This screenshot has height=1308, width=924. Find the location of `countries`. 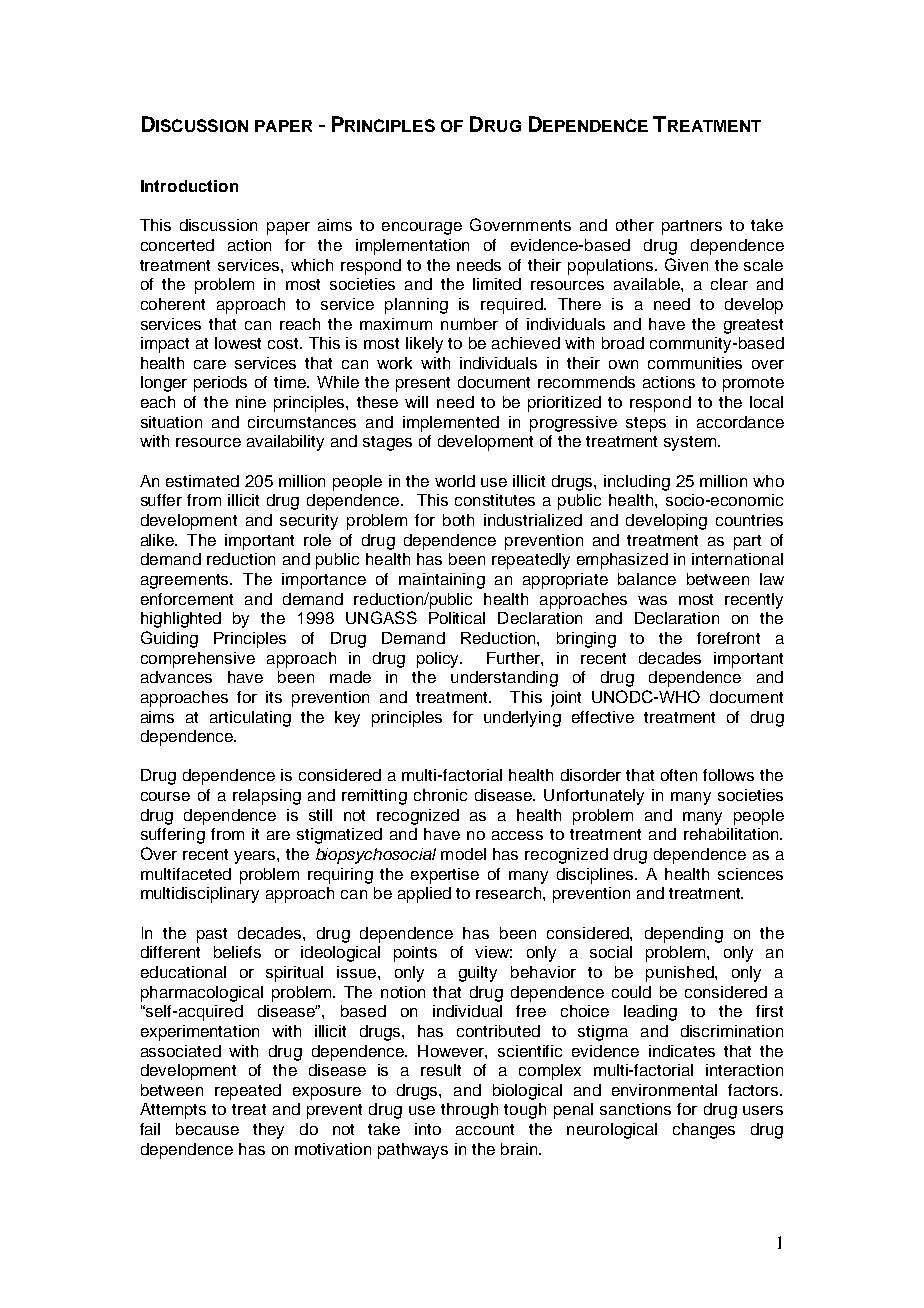

countries is located at coordinates (749, 520).
